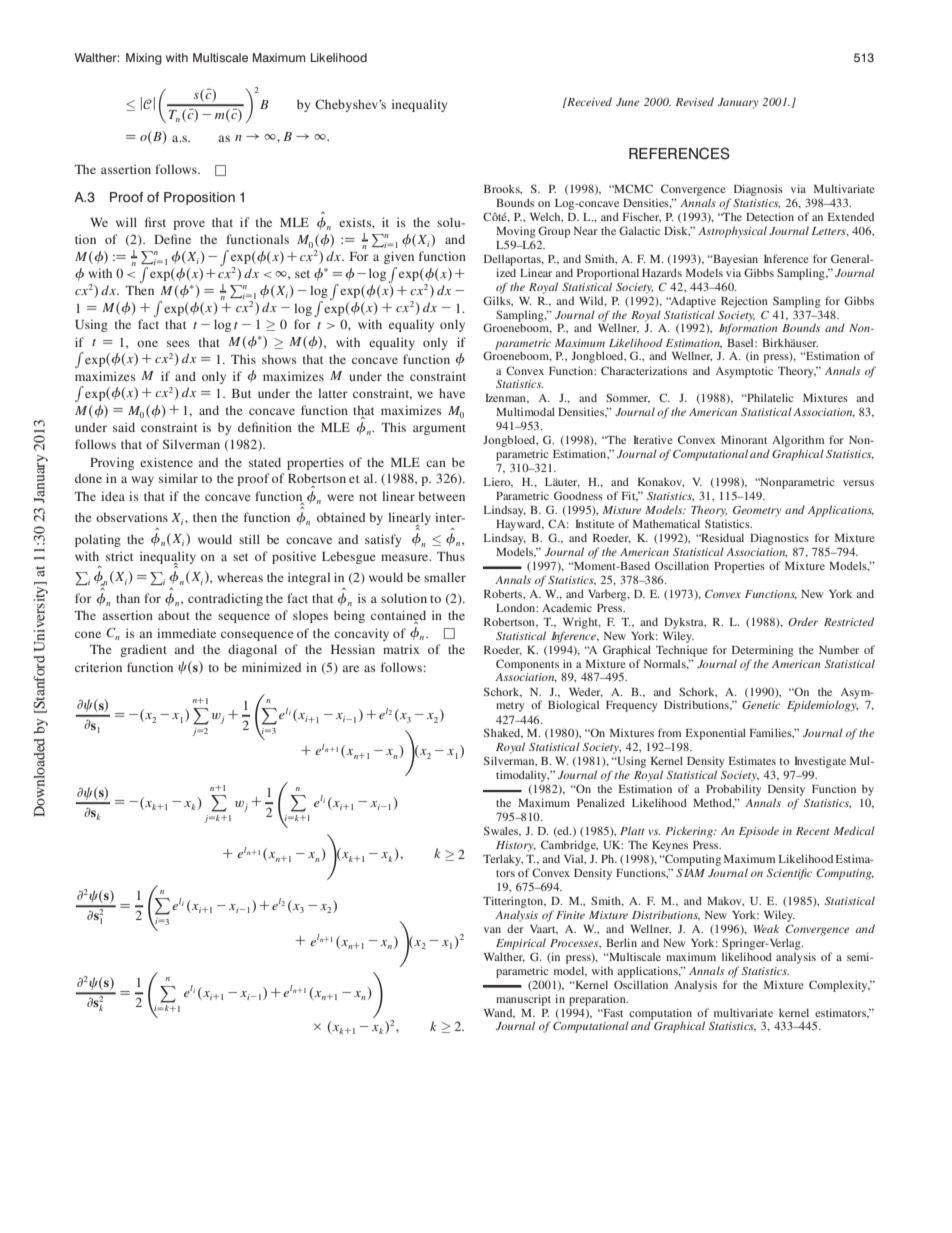 The image size is (952, 1233). What do you see at coordinates (452, 393) in the image?
I see `have` at bounding box center [452, 393].
